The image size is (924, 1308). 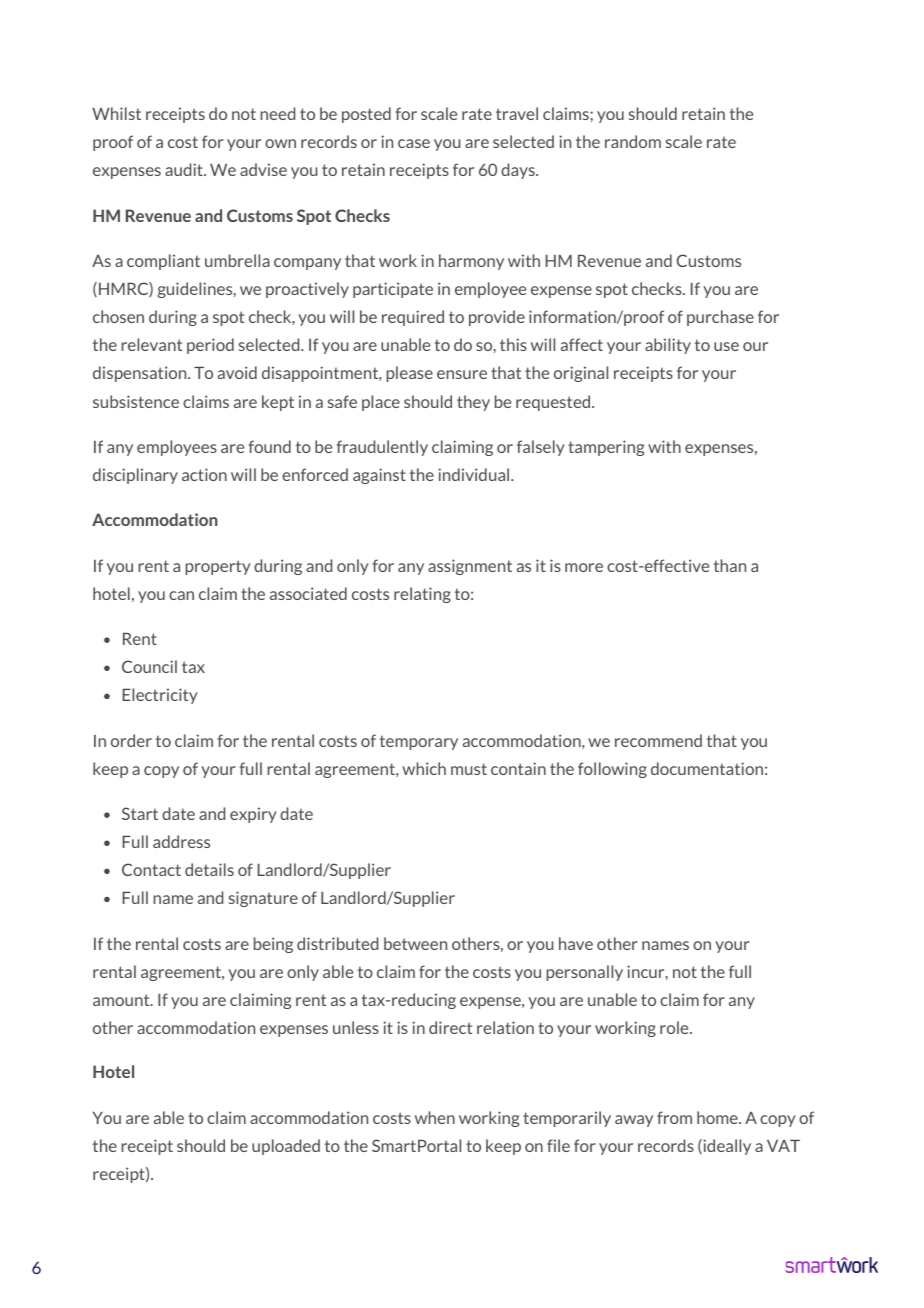 What do you see at coordinates (475, 474) in the page?
I see `individual` at bounding box center [475, 474].
